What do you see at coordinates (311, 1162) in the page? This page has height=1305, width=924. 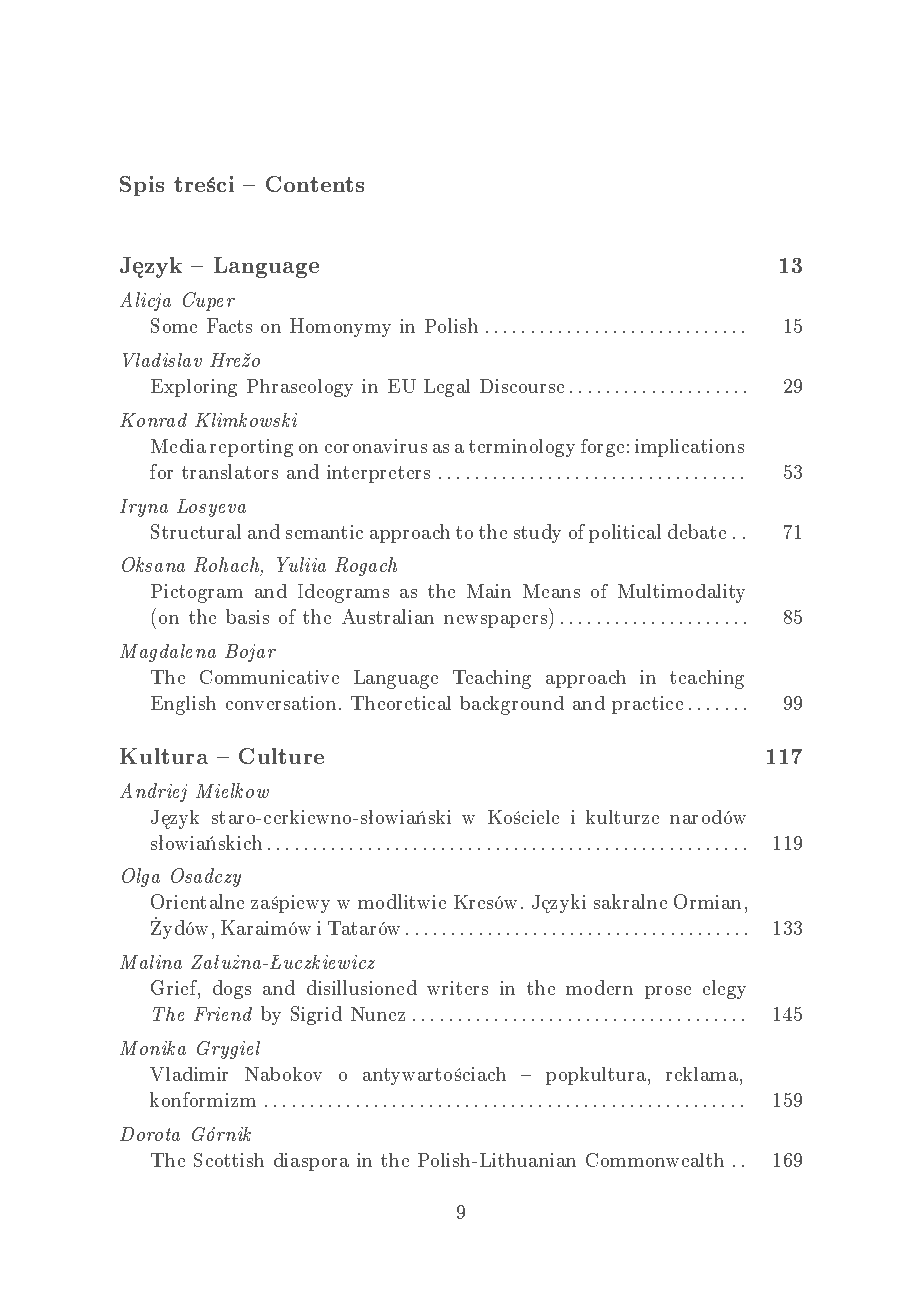 I see `diaspora` at bounding box center [311, 1162].
